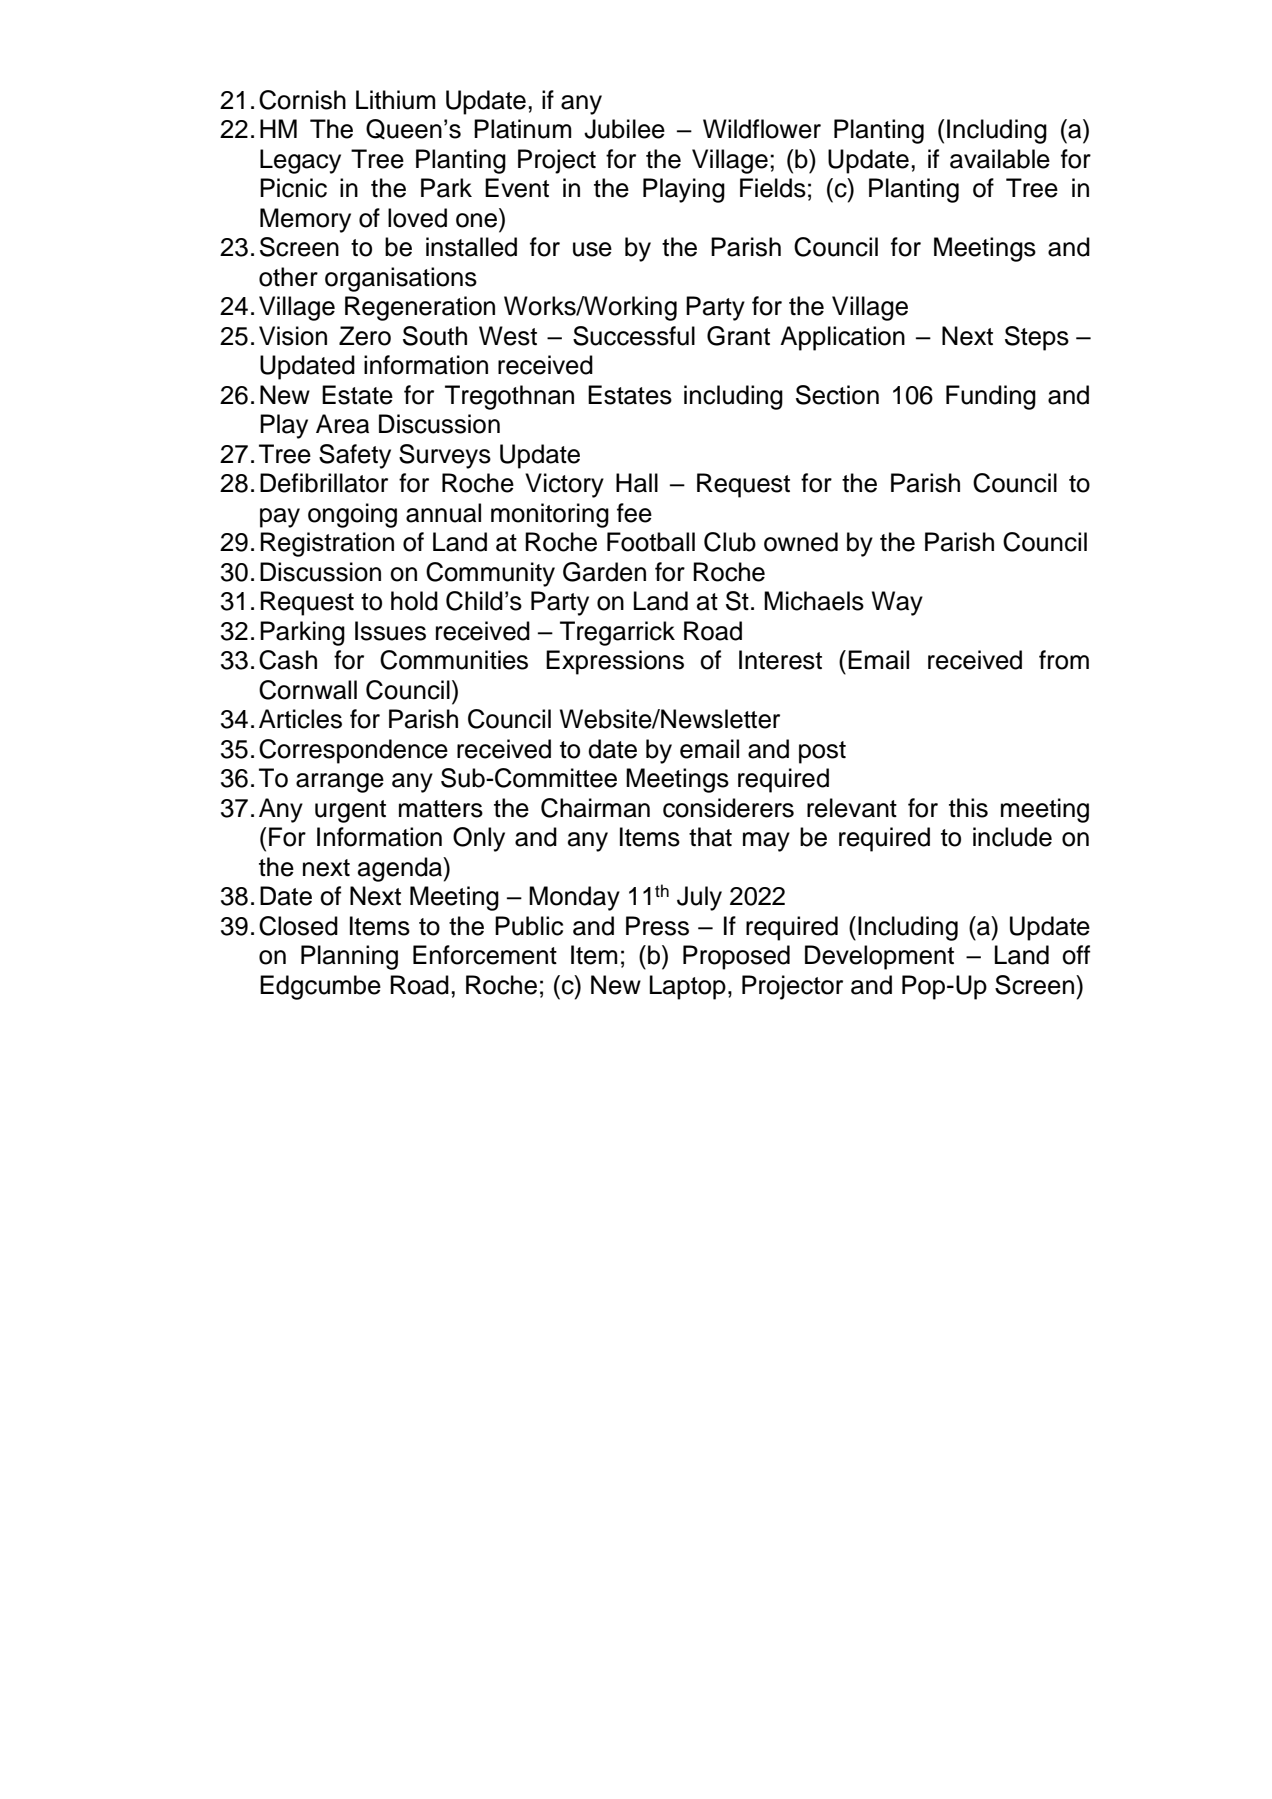 The width and height of the document is (1272, 1799). What do you see at coordinates (634, 336) in the document?
I see `Successful` at bounding box center [634, 336].
